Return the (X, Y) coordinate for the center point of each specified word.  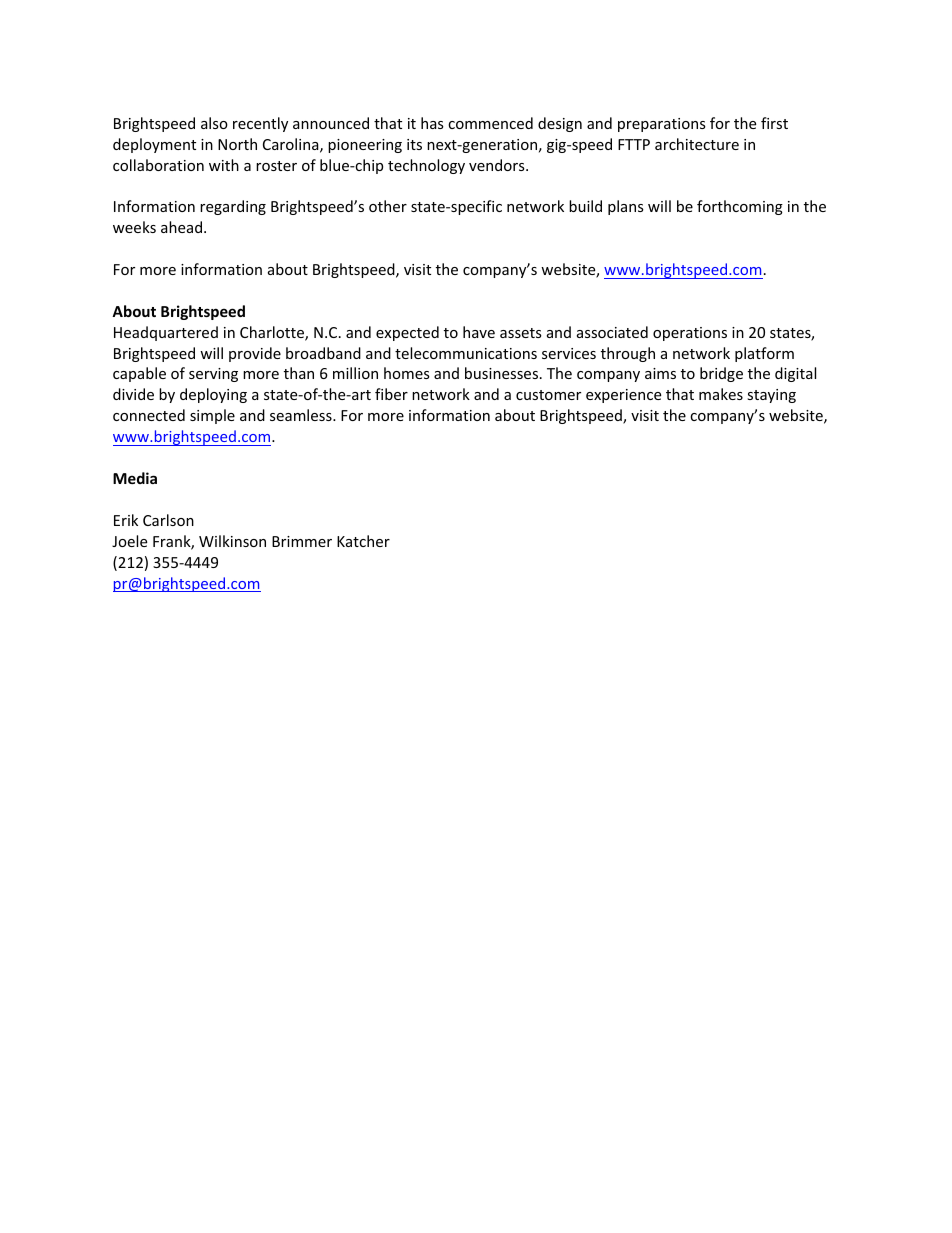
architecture (697, 144)
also (214, 123)
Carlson (168, 520)
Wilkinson (232, 541)
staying (771, 396)
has (432, 123)
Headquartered (166, 333)
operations (690, 334)
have (479, 332)
